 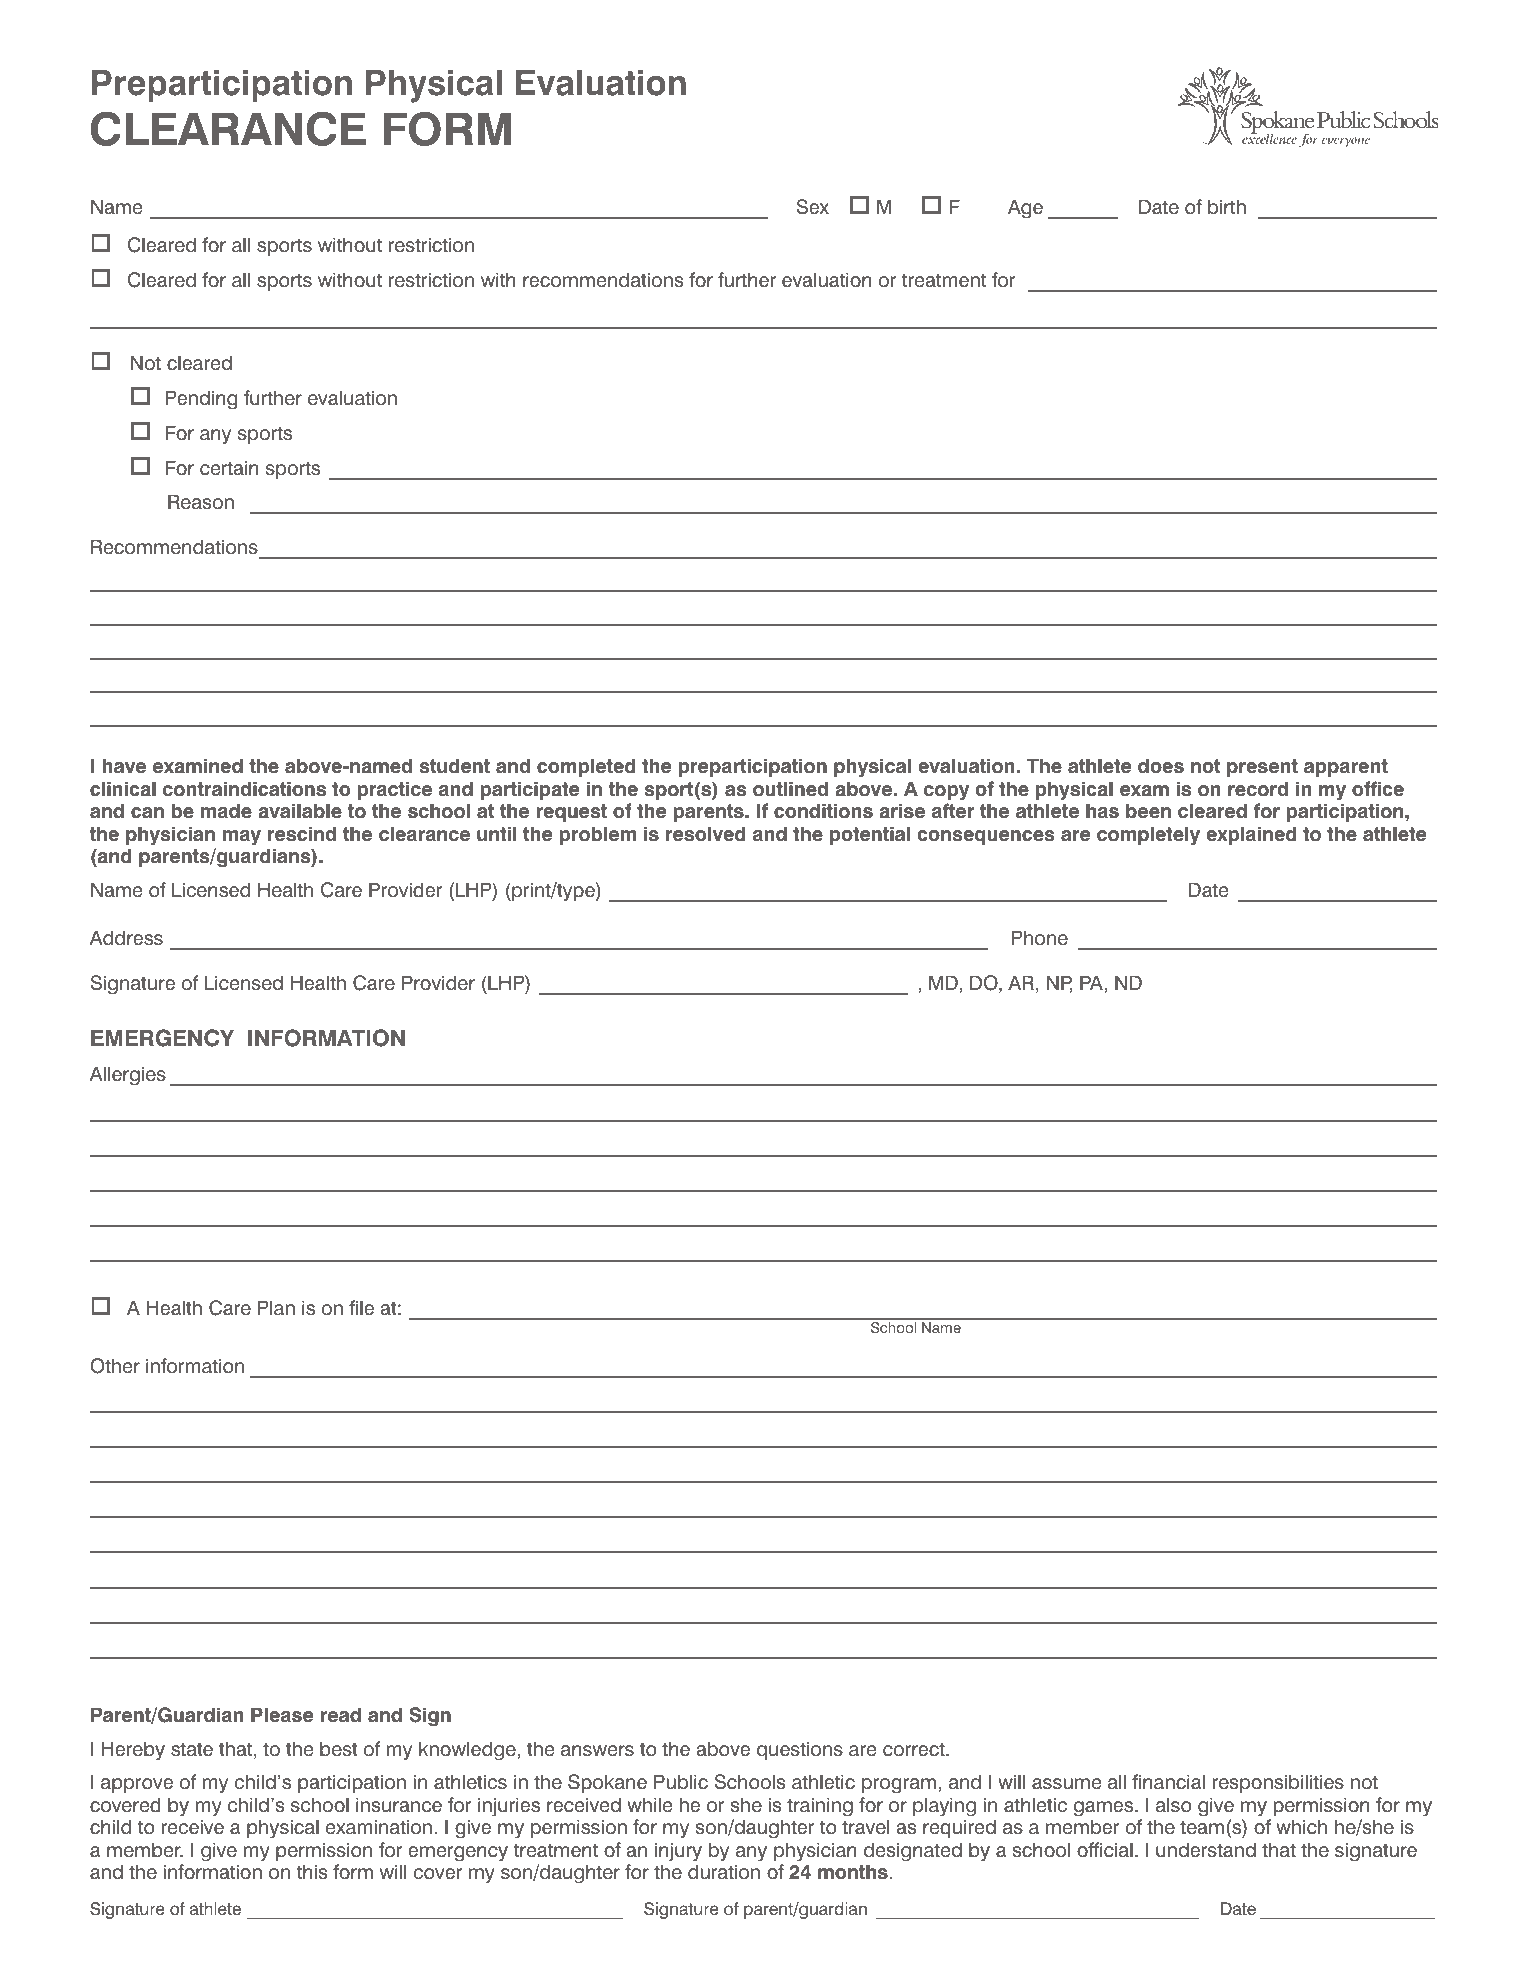 I want to click on Pending, so click(x=201, y=400).
